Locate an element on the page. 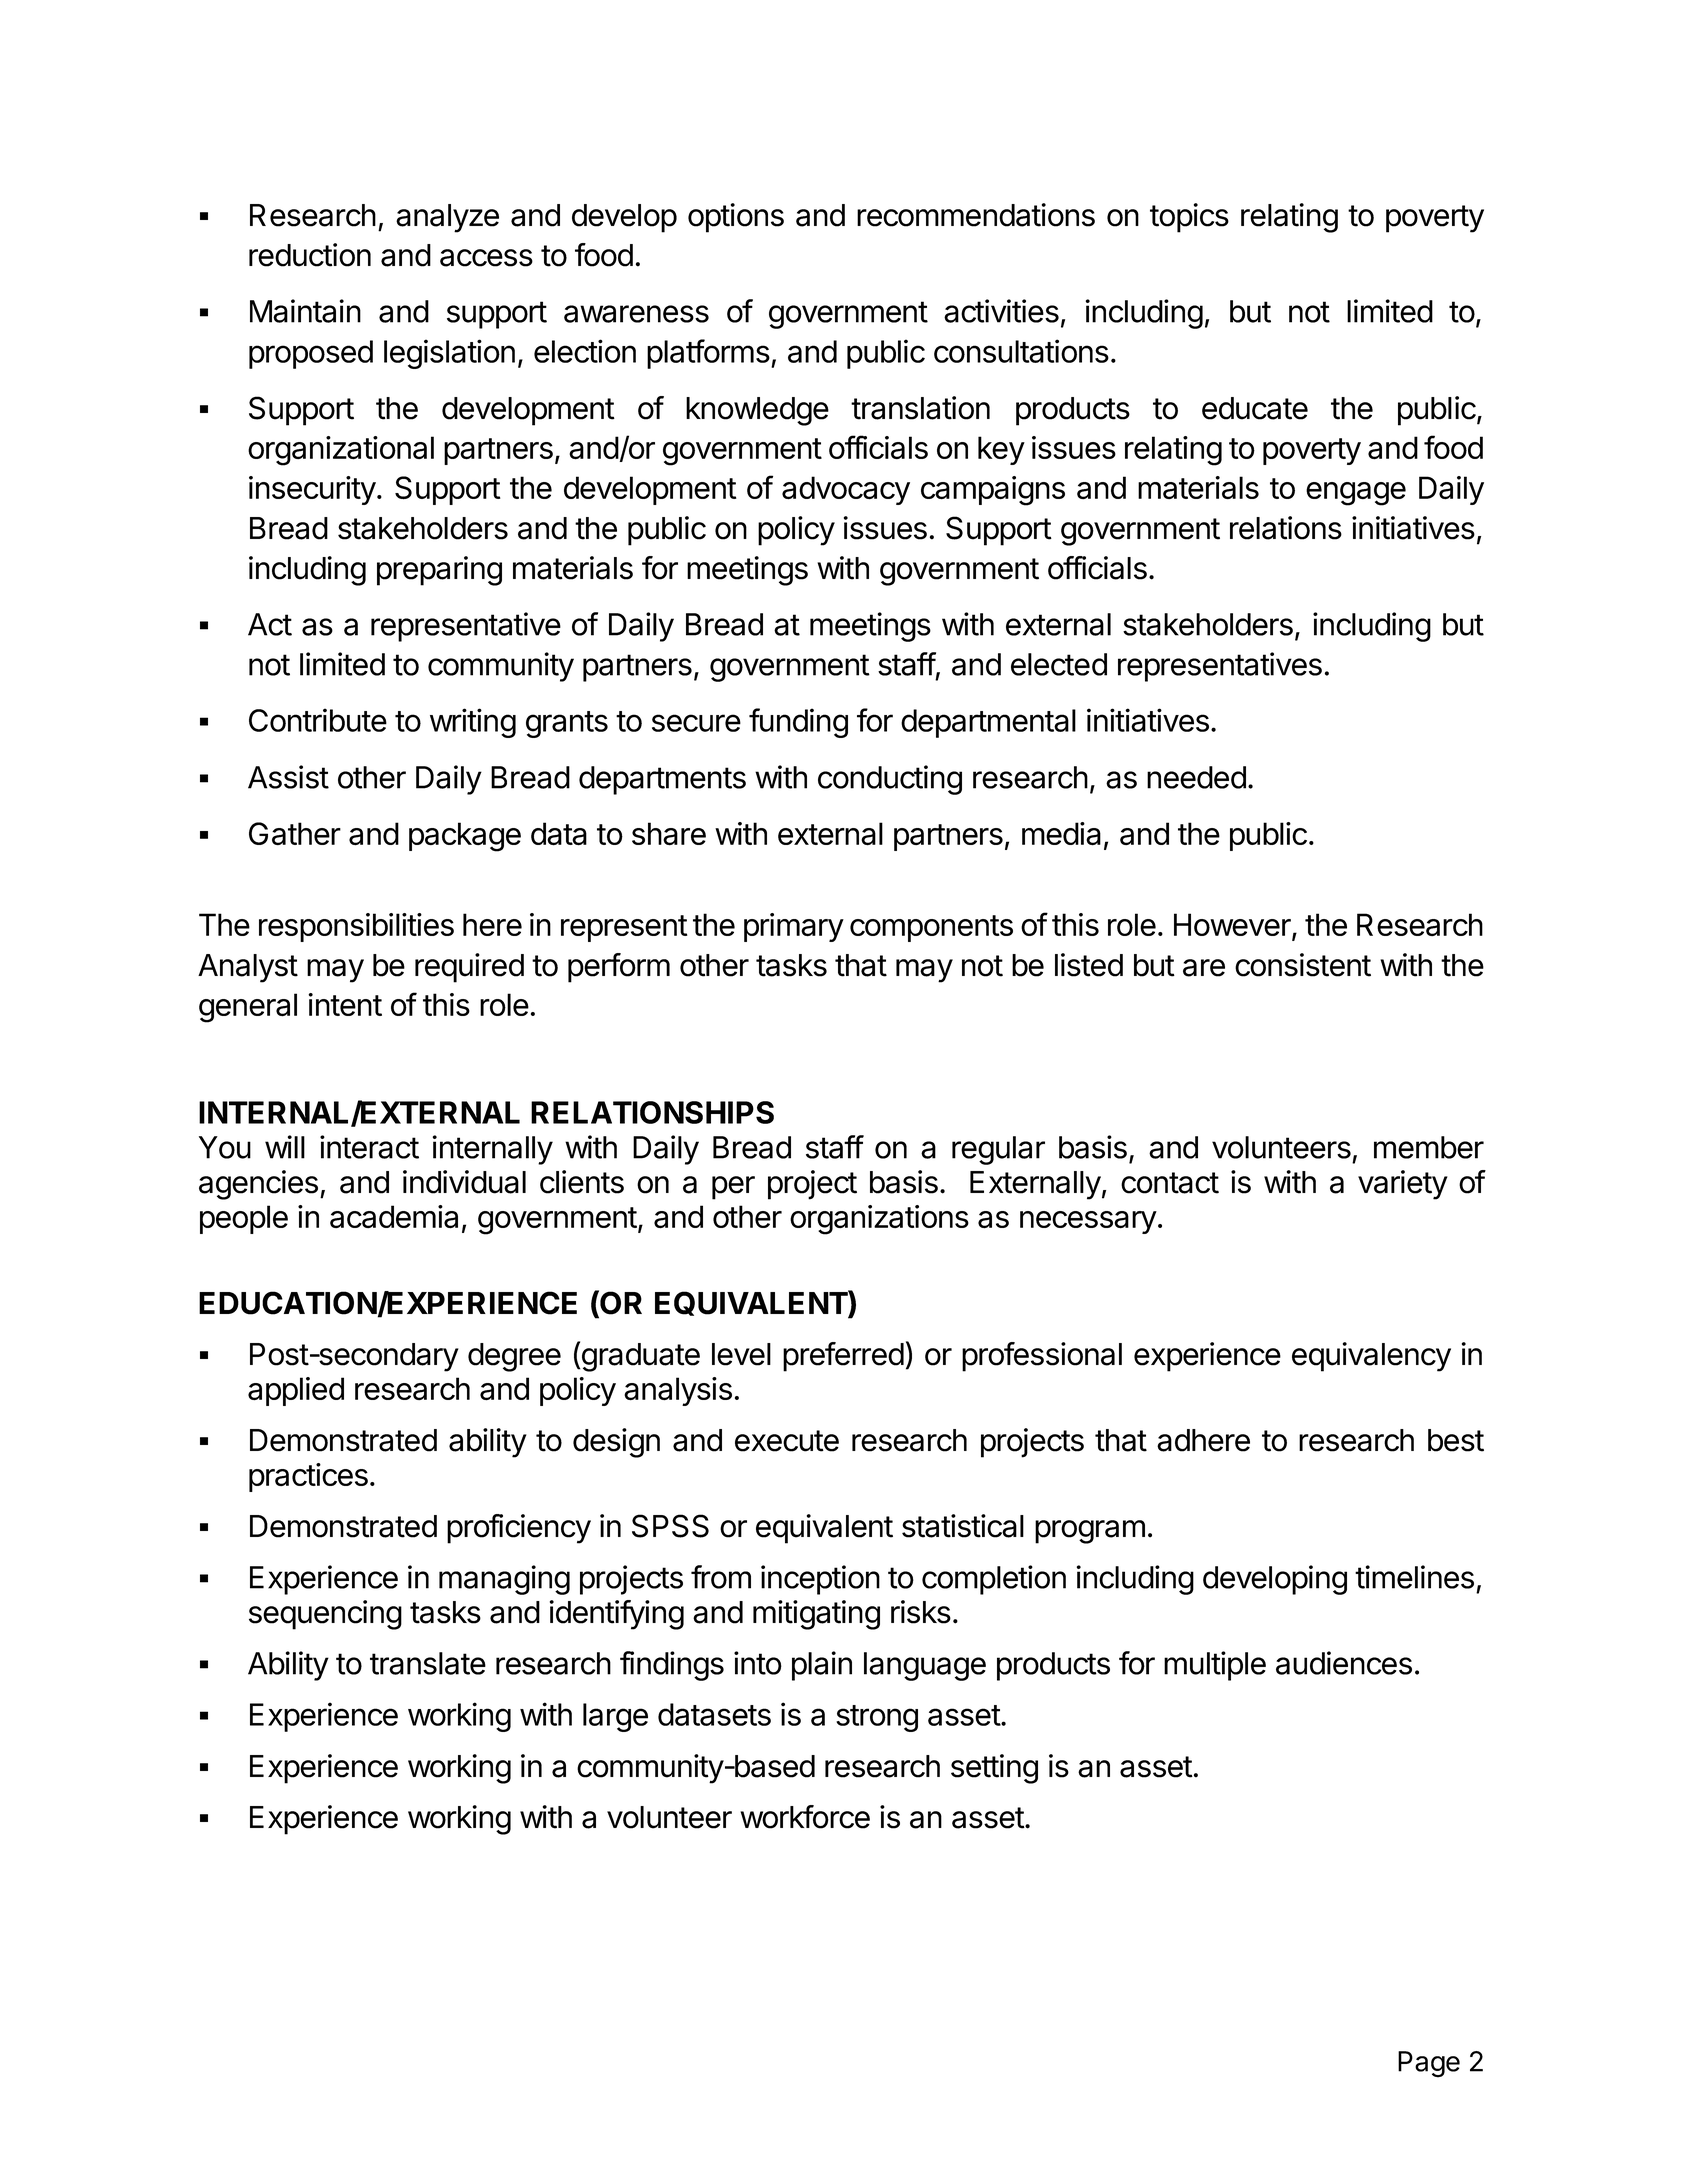 This image has height=2176, width=1681. reduction is located at coordinates (310, 255).
